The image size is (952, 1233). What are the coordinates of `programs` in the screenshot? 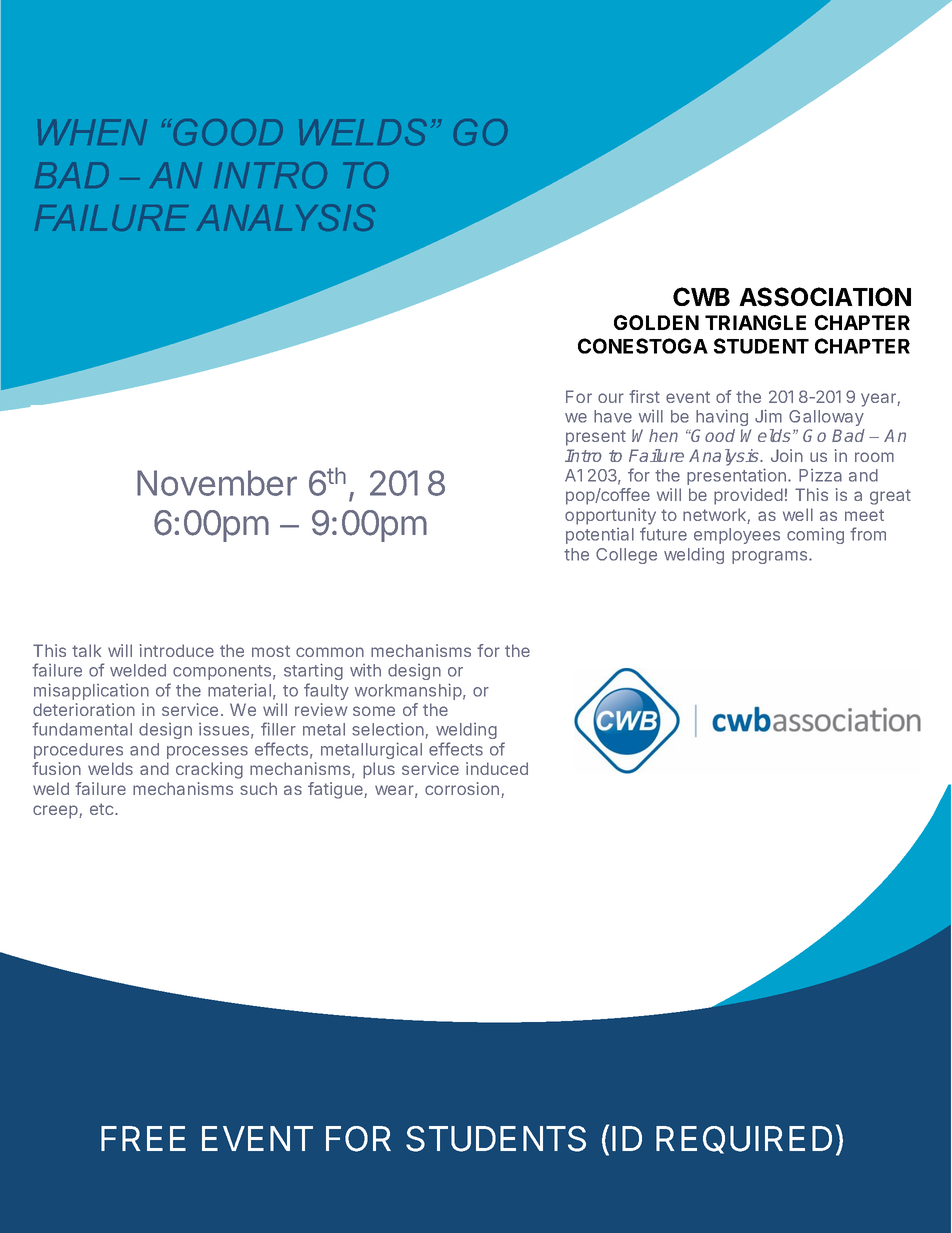 It's located at (771, 557).
